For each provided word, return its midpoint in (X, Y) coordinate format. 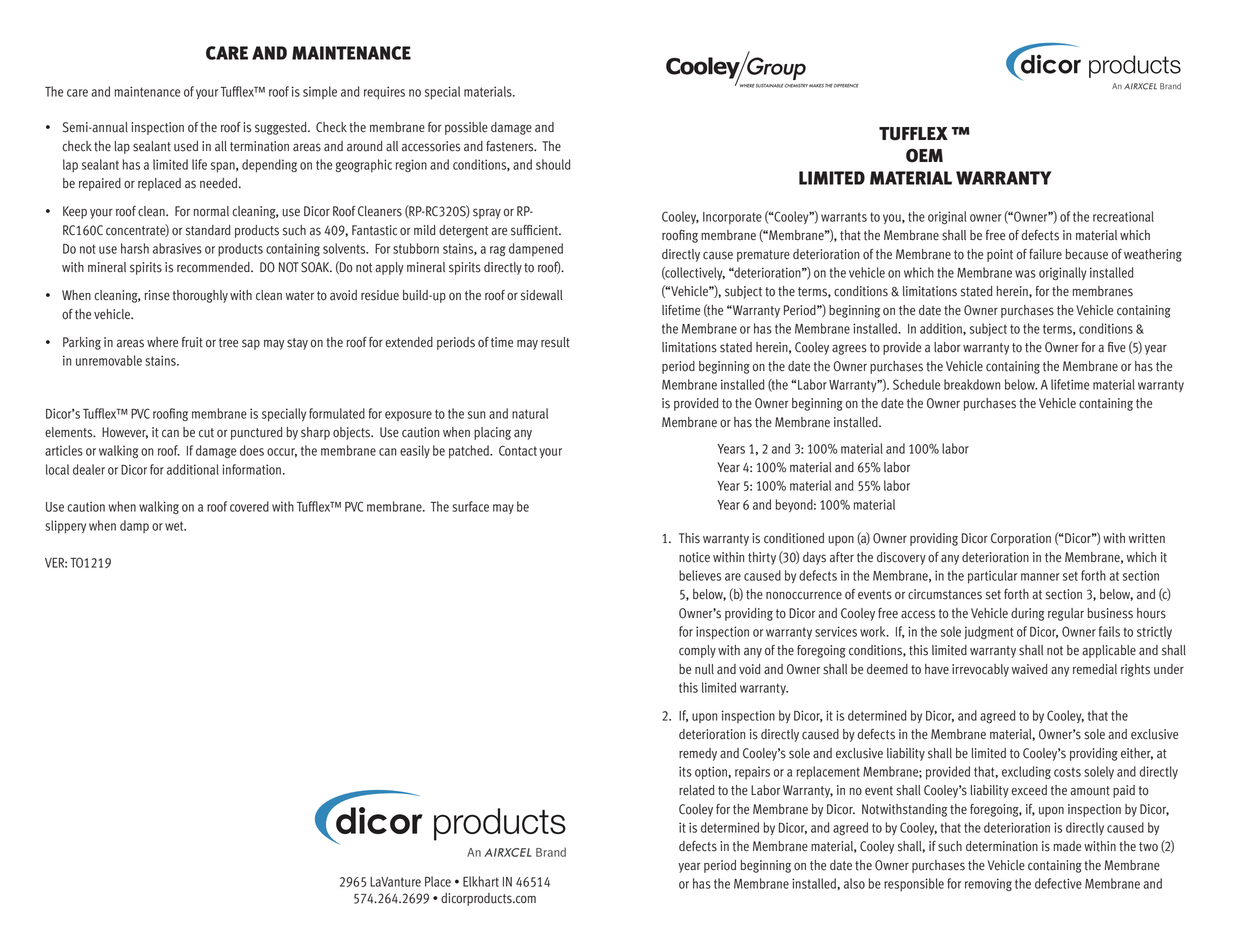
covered (249, 506)
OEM (924, 155)
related (696, 790)
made (1067, 846)
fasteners (511, 146)
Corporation (1021, 539)
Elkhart (481, 881)
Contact (518, 450)
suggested (282, 128)
